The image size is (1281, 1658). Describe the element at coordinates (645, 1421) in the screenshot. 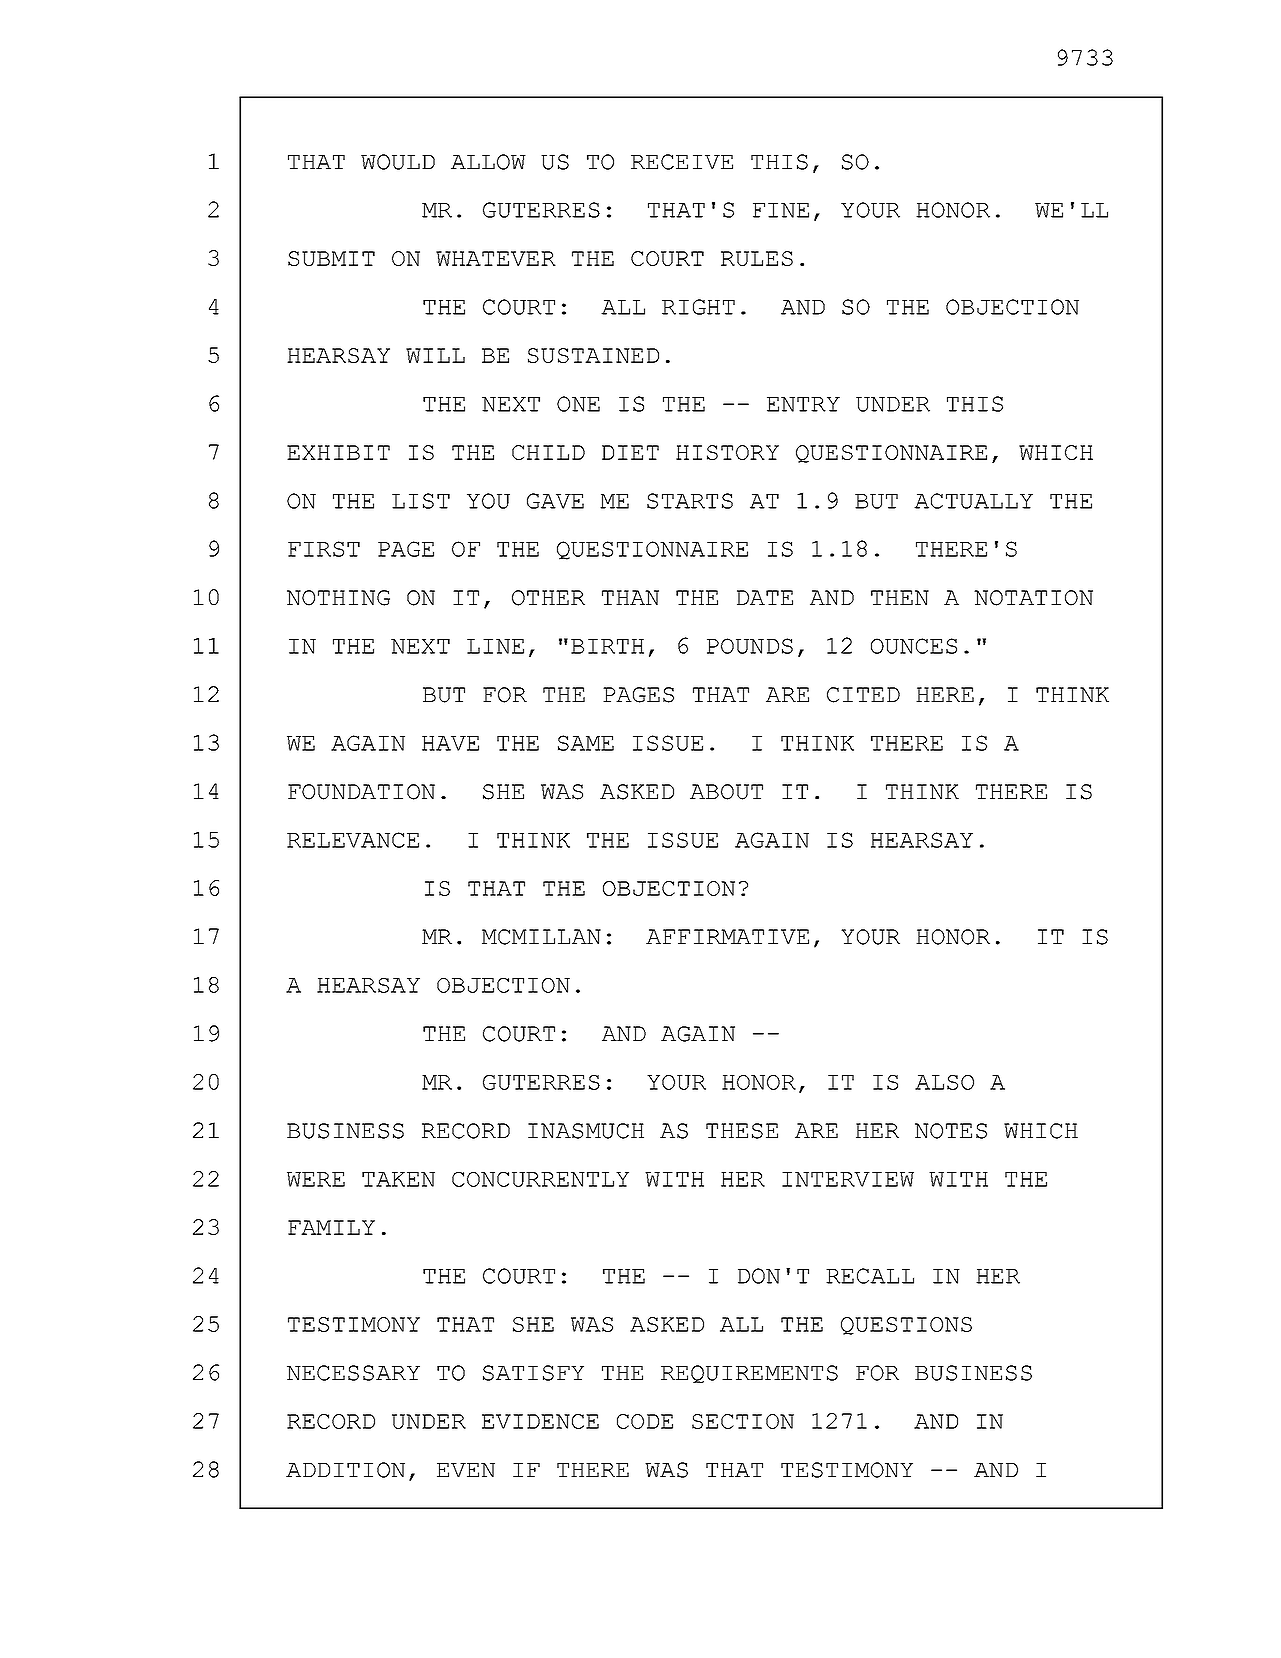

I see `CODE` at that location.
